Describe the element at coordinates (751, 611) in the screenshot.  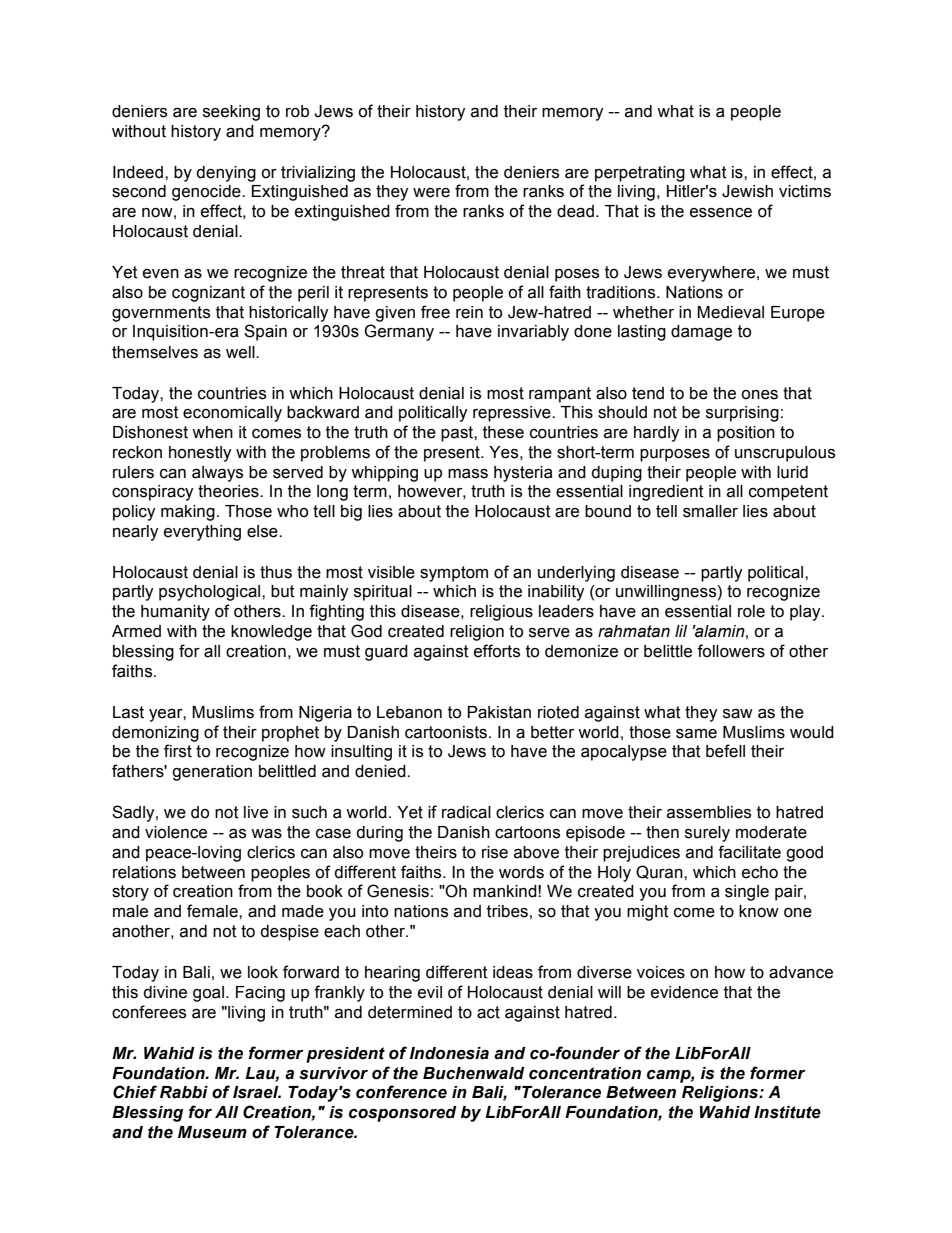
I see `role` at that location.
